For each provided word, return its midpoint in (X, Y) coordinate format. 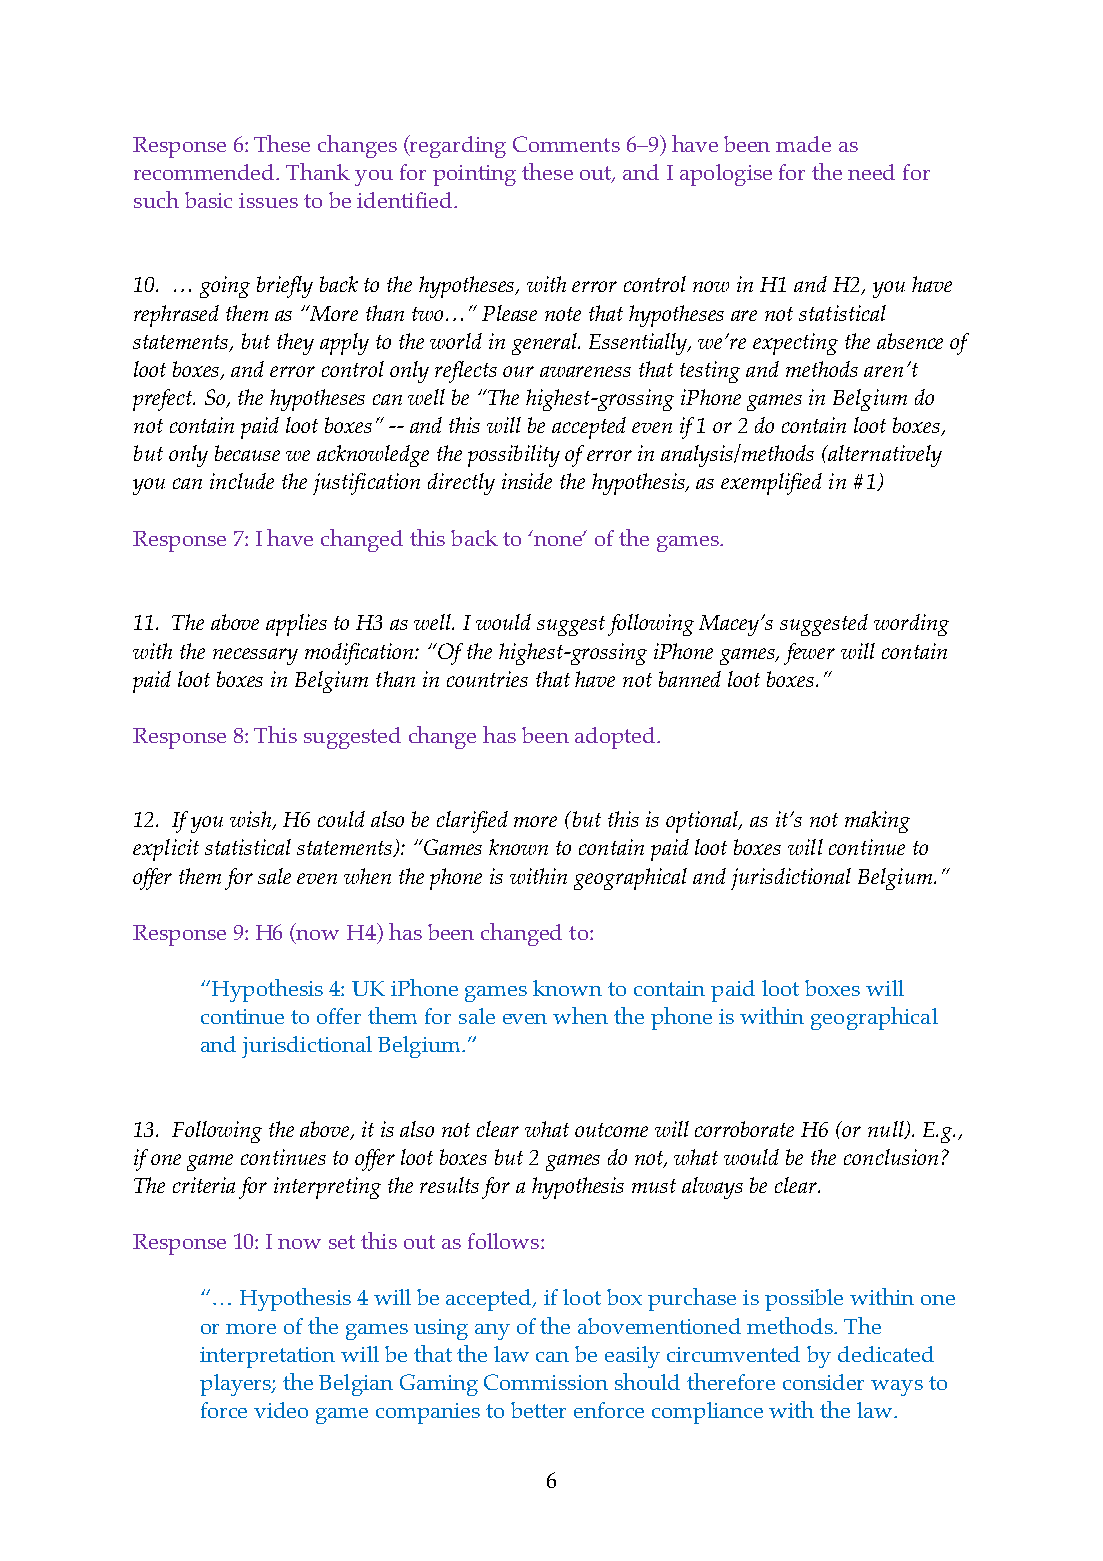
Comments (566, 144)
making (877, 822)
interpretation (267, 1357)
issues (268, 200)
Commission (546, 1382)
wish (252, 820)
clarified (472, 822)
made (803, 144)
